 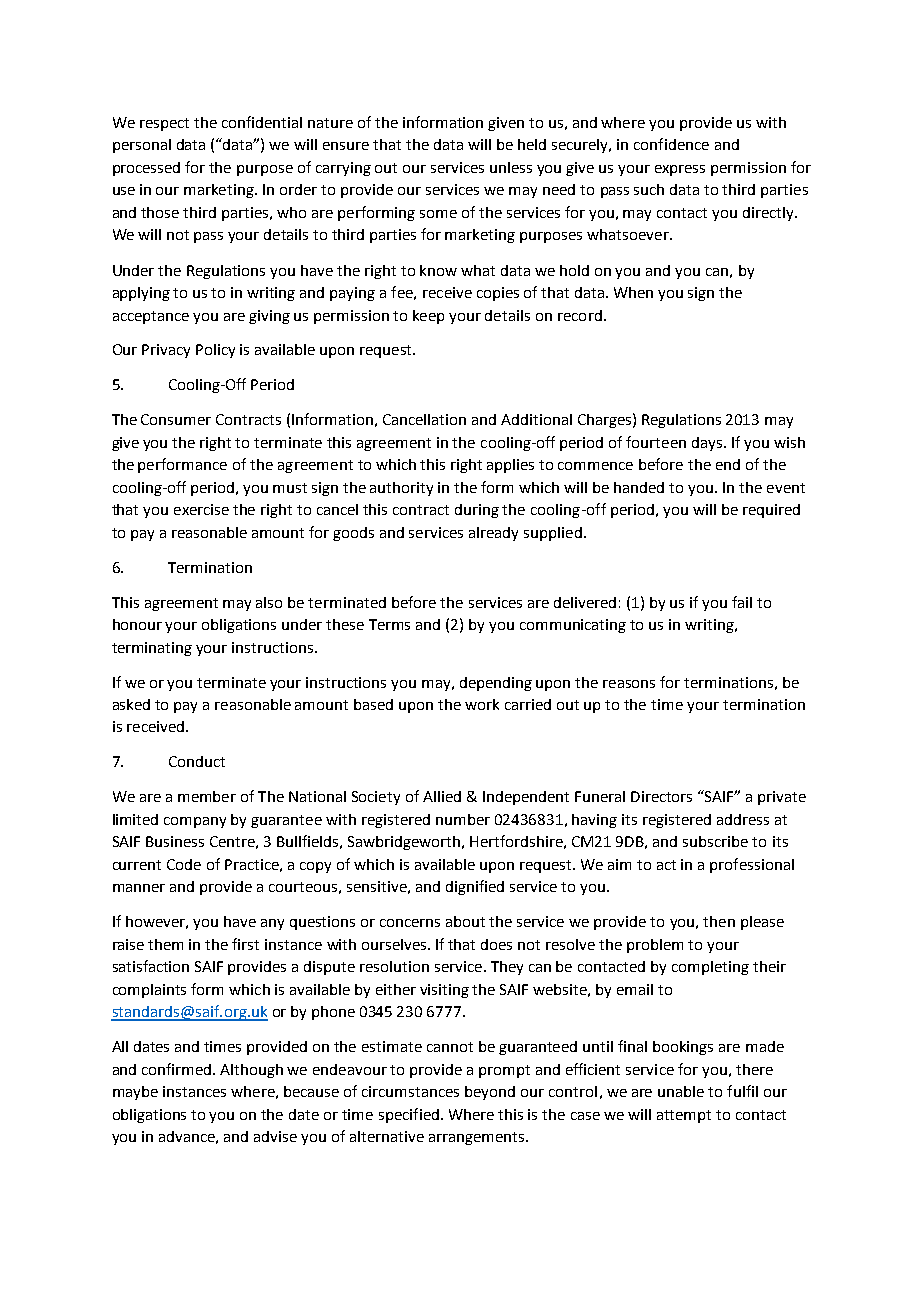 What do you see at coordinates (178, 1069) in the screenshot?
I see `confirmed` at bounding box center [178, 1069].
